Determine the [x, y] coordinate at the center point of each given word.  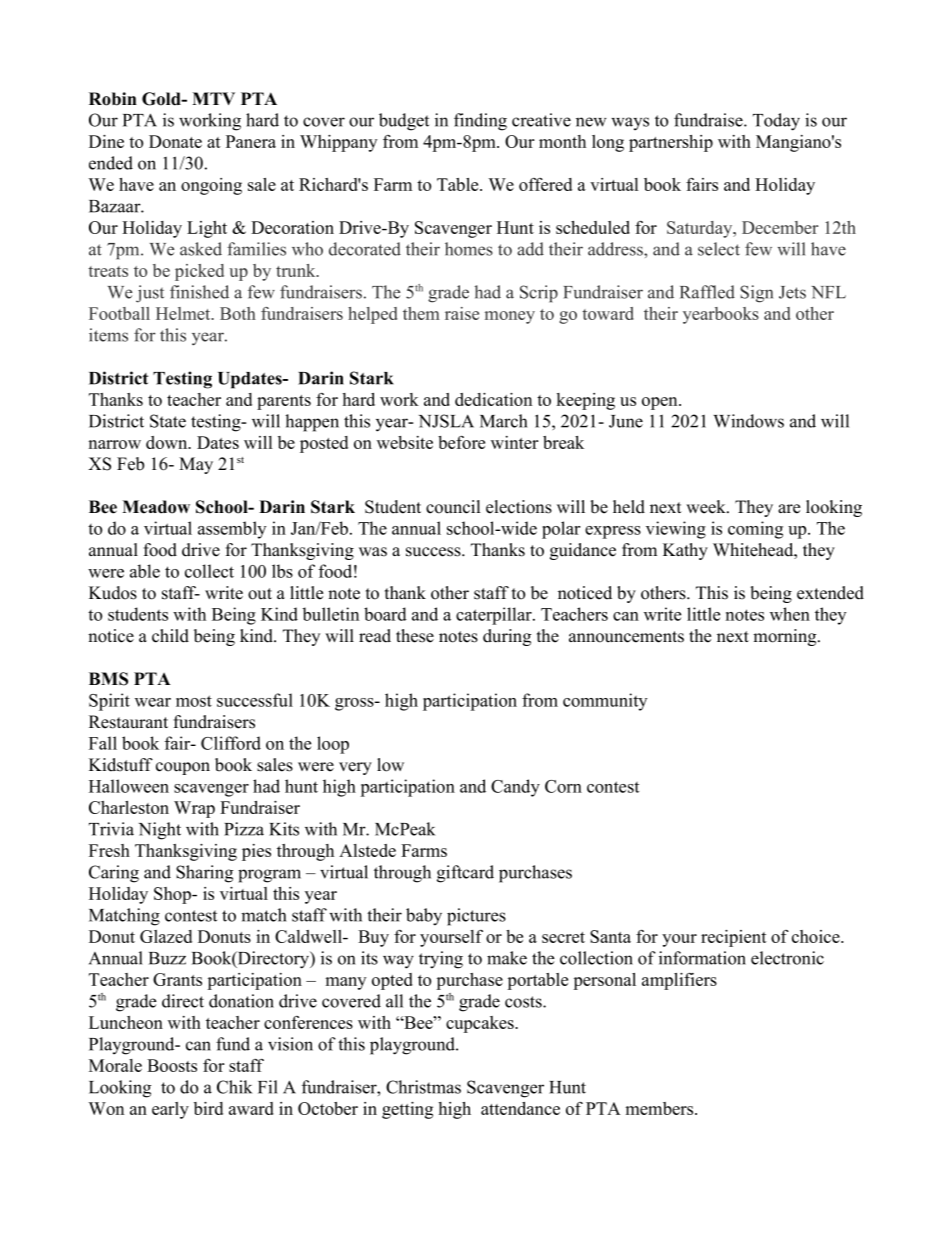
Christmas [423, 1087]
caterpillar [495, 616]
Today [776, 122]
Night [160, 831]
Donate [175, 141]
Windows [748, 421]
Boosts [172, 1065]
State [168, 421]
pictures [476, 917]
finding [480, 122]
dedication [493, 399]
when [790, 614]
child [170, 636]
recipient [734, 938]
